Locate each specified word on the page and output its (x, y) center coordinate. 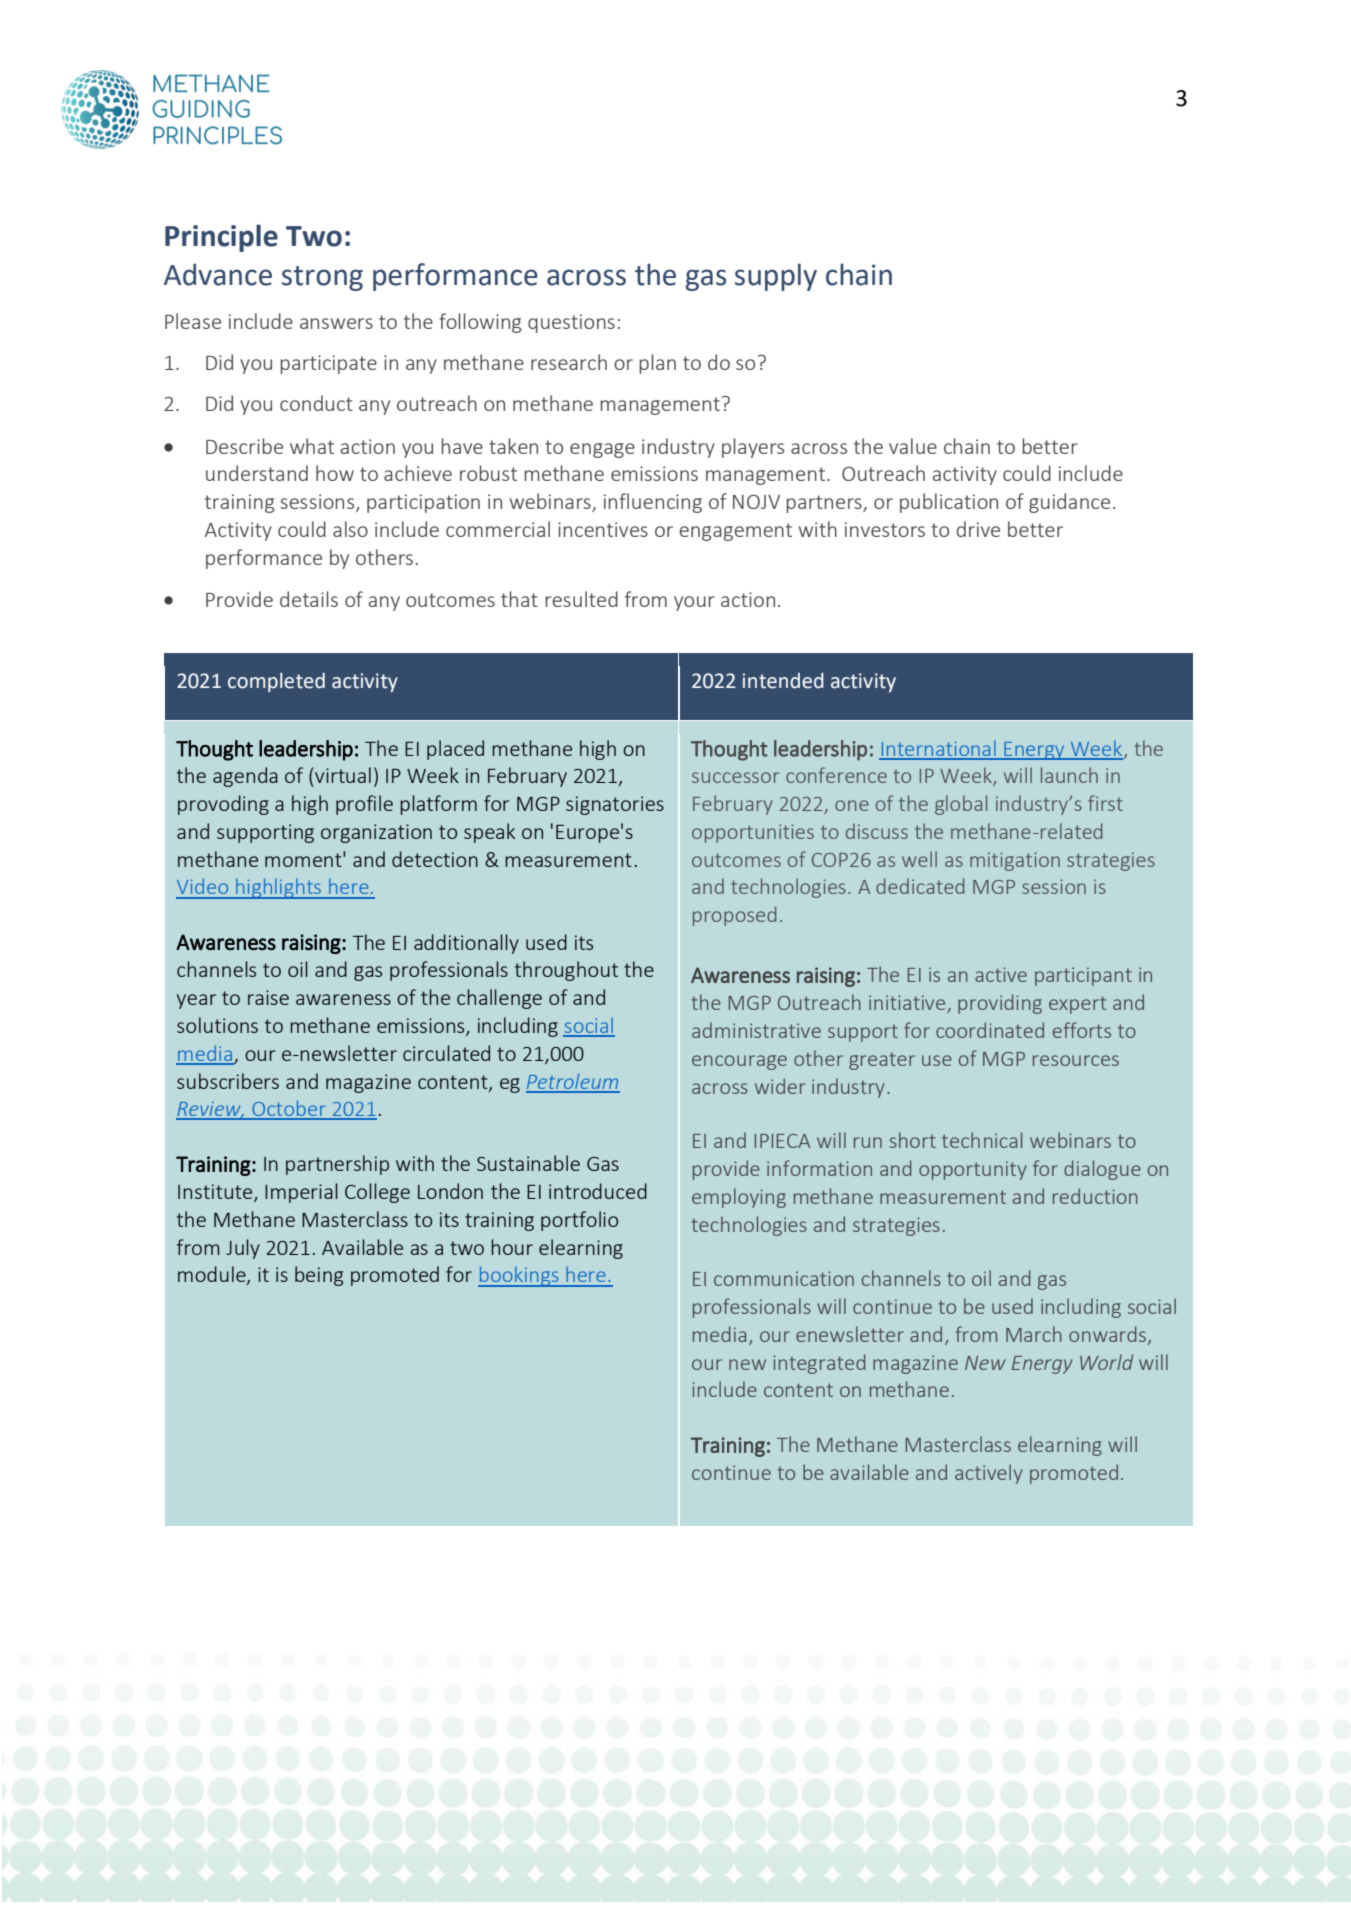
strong (322, 278)
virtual (343, 775)
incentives (603, 529)
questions (571, 323)
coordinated (990, 1030)
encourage (739, 1062)
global (961, 805)
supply (776, 277)
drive (978, 529)
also (350, 529)
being (319, 1276)
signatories (615, 805)
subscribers (228, 1081)
